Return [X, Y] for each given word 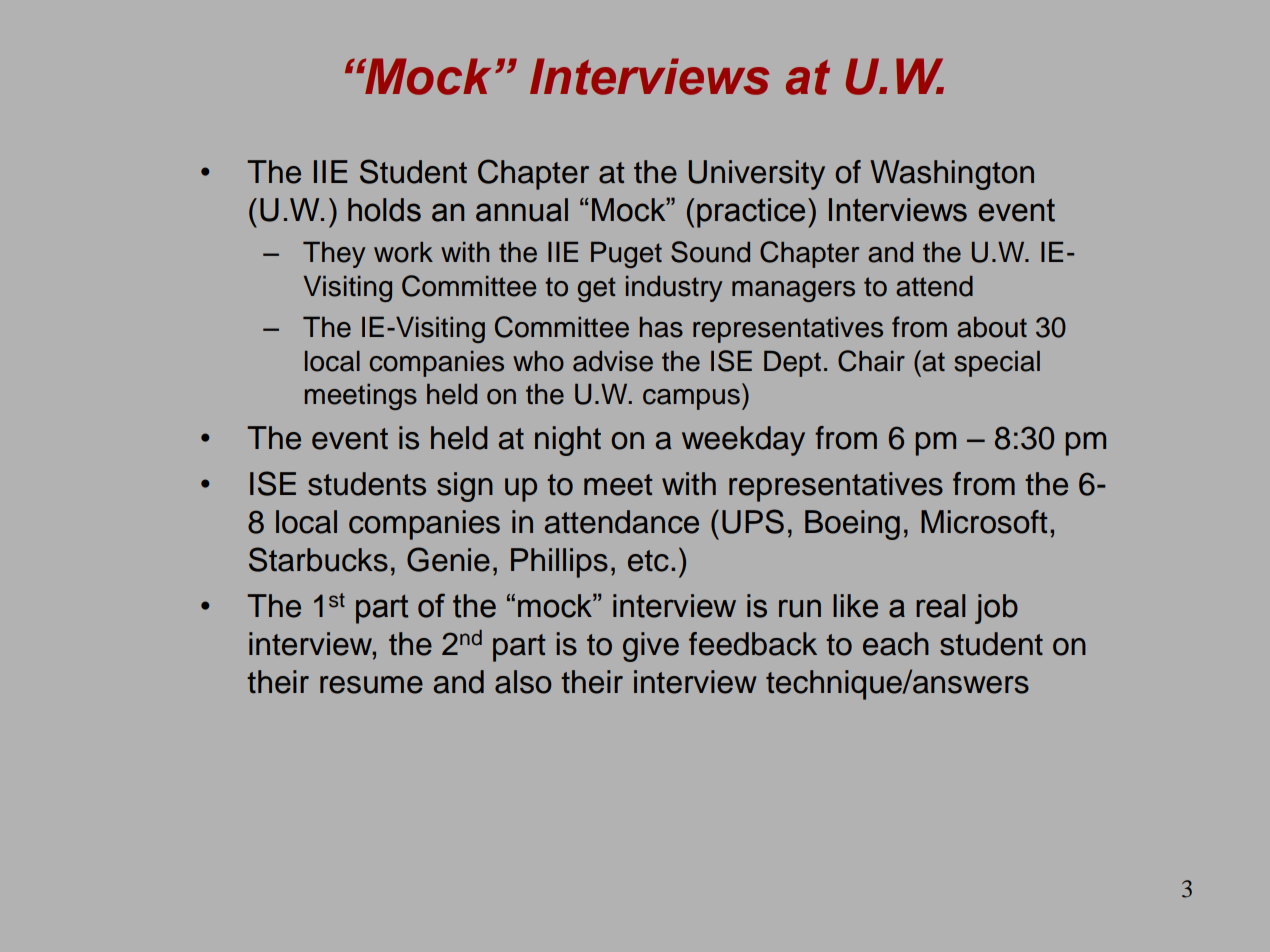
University [757, 175]
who [538, 361]
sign [465, 487]
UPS [753, 521]
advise [613, 361]
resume [371, 685]
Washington [952, 175]
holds [384, 210]
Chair [871, 361]
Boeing [852, 525]
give [651, 647]
